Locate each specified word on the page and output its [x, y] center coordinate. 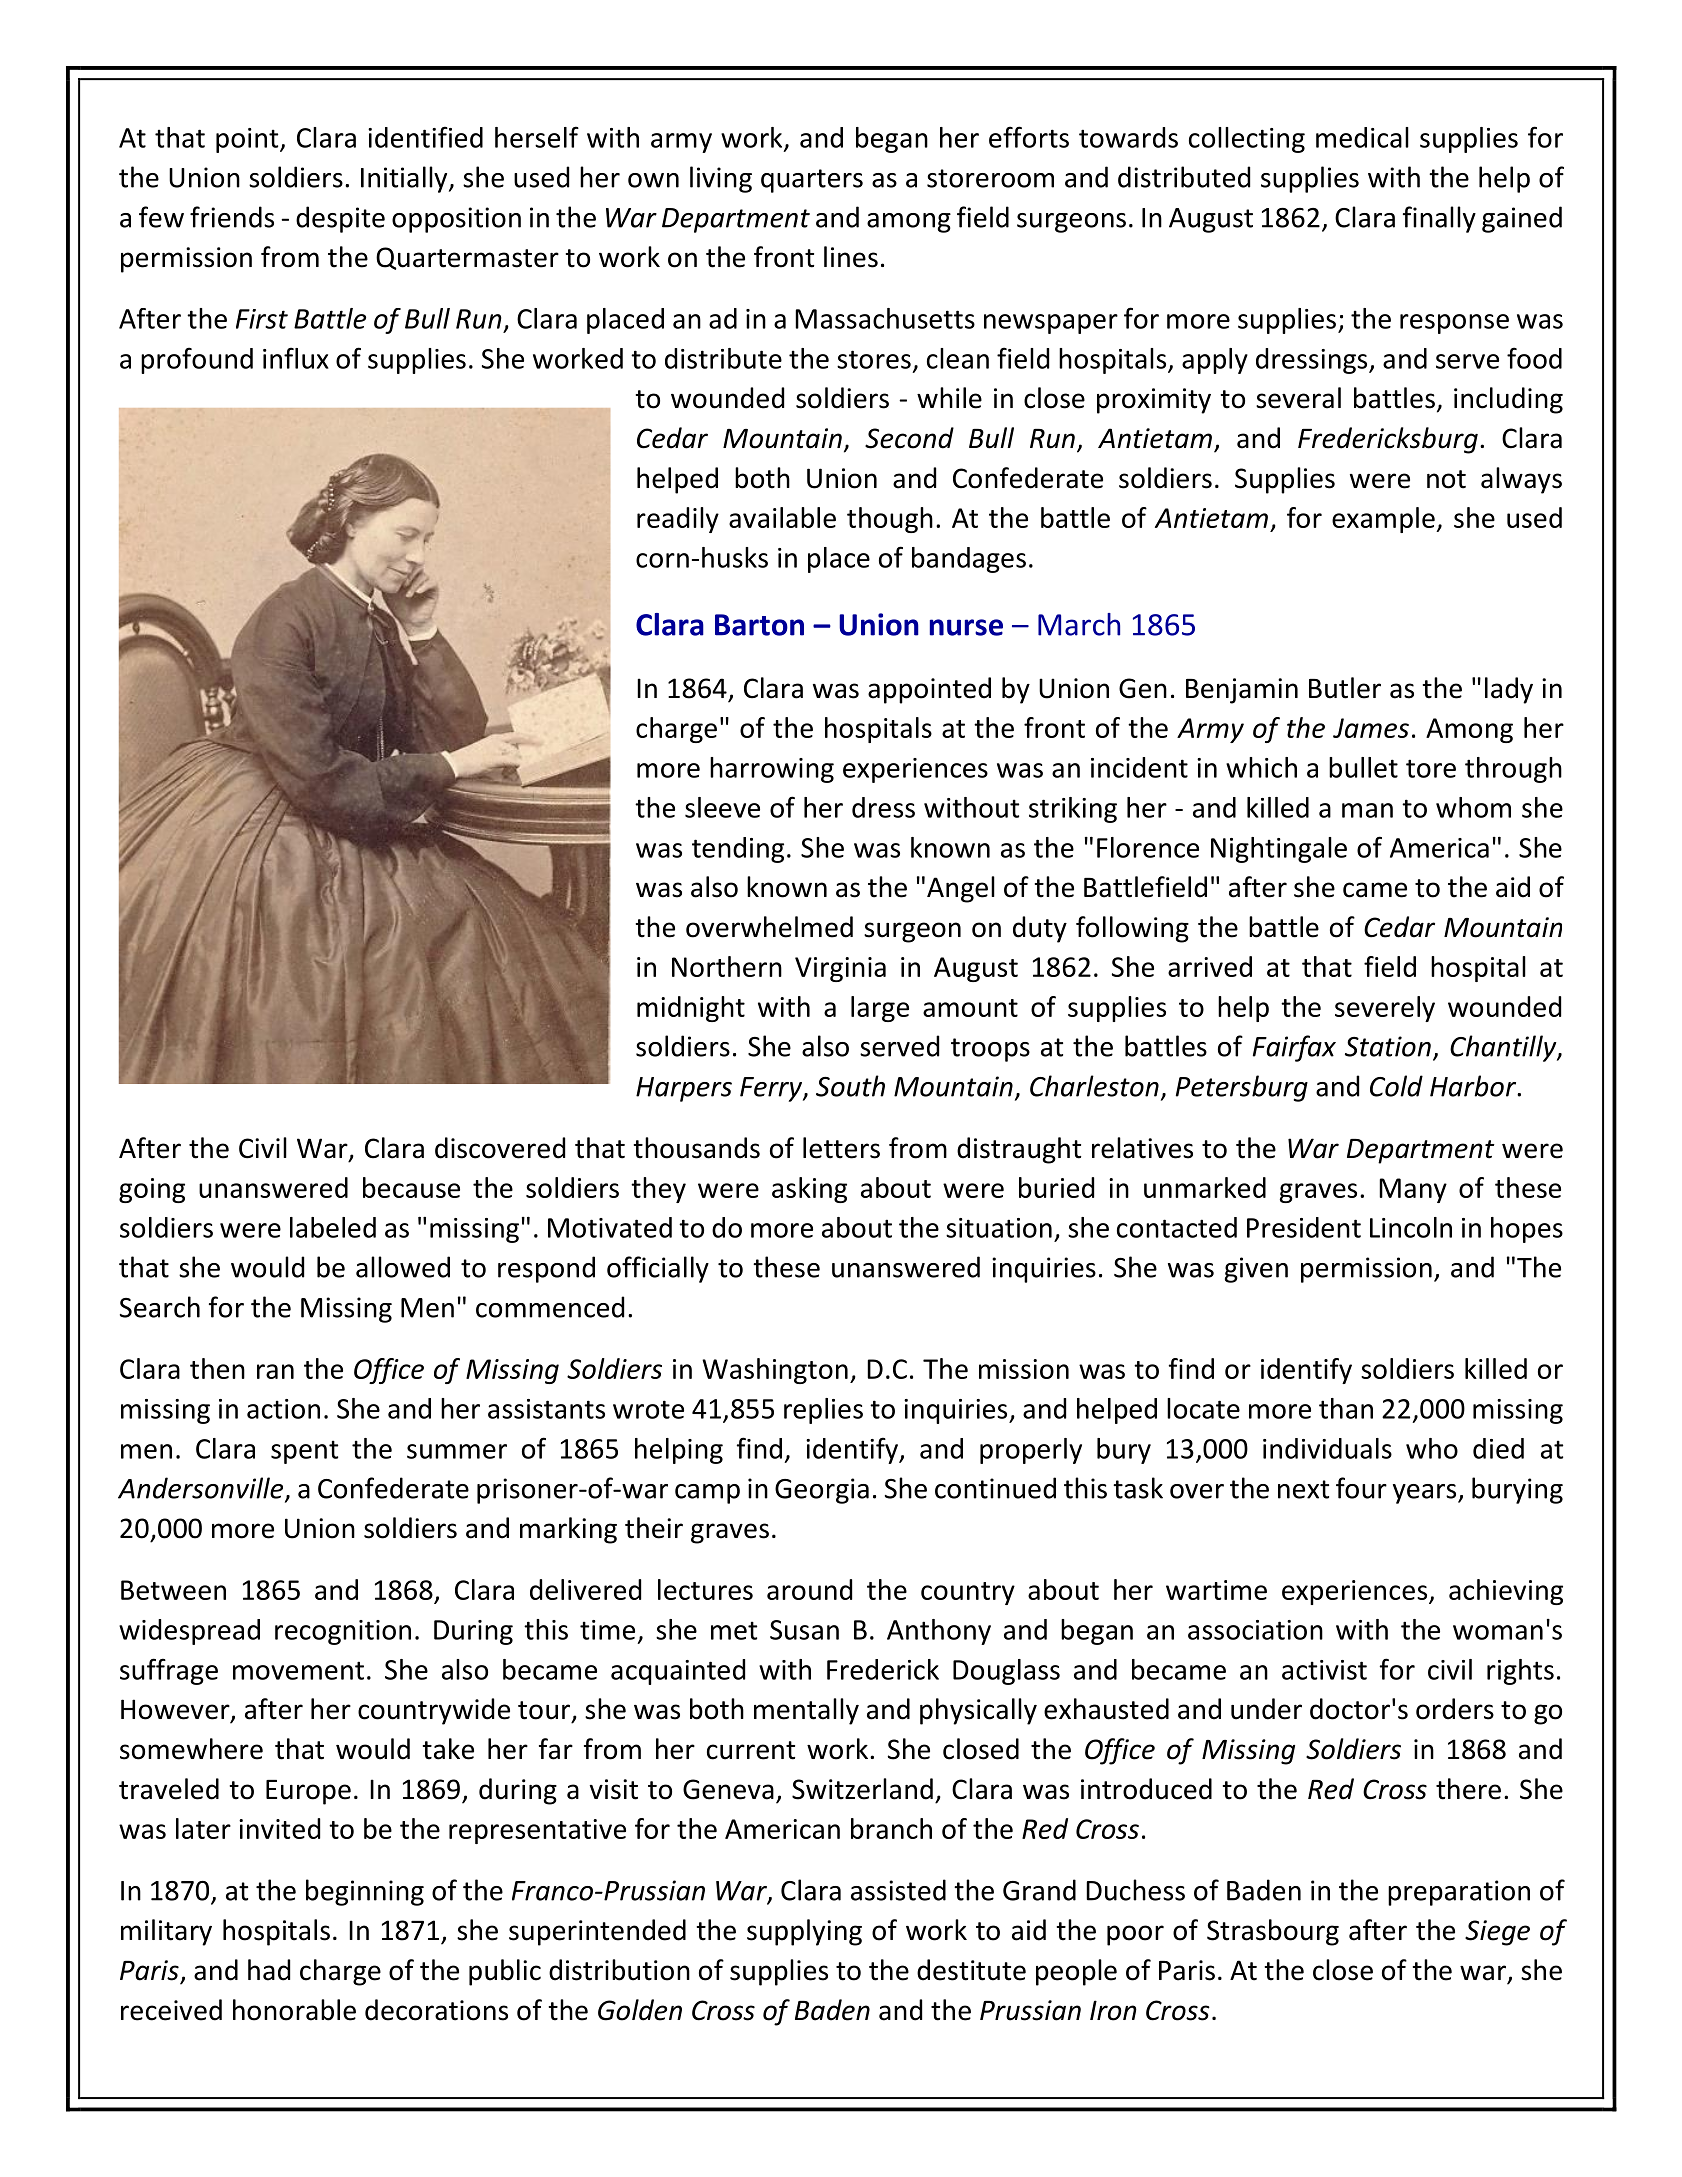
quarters [812, 181]
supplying [804, 1932]
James [1371, 728]
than [1346, 1408]
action [283, 1409]
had [269, 1970]
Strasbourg [1273, 1932]
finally [1439, 219]
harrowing [772, 770]
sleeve [722, 807]
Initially [405, 179]
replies [823, 1411]
